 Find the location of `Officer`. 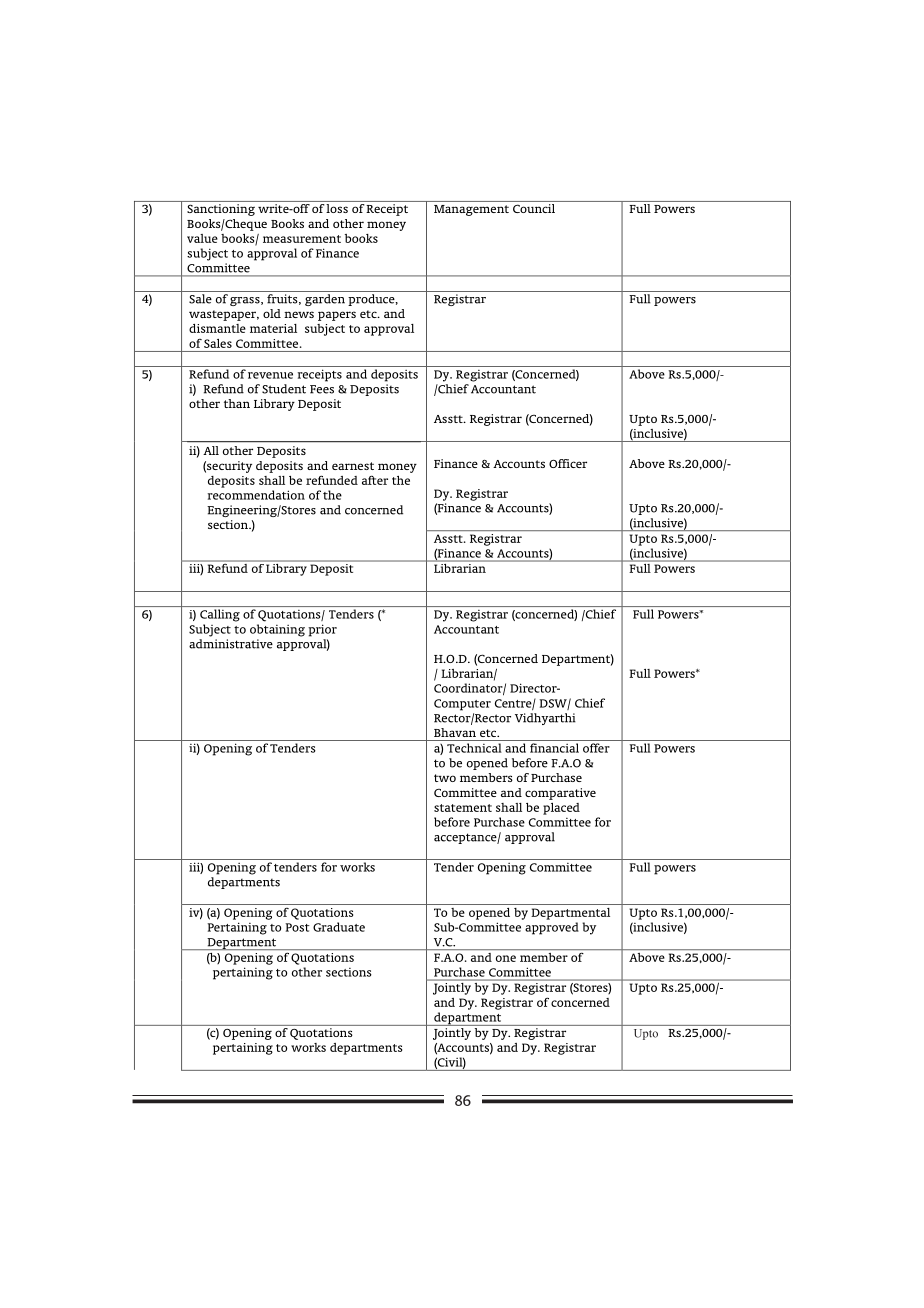

Officer is located at coordinates (568, 463).
